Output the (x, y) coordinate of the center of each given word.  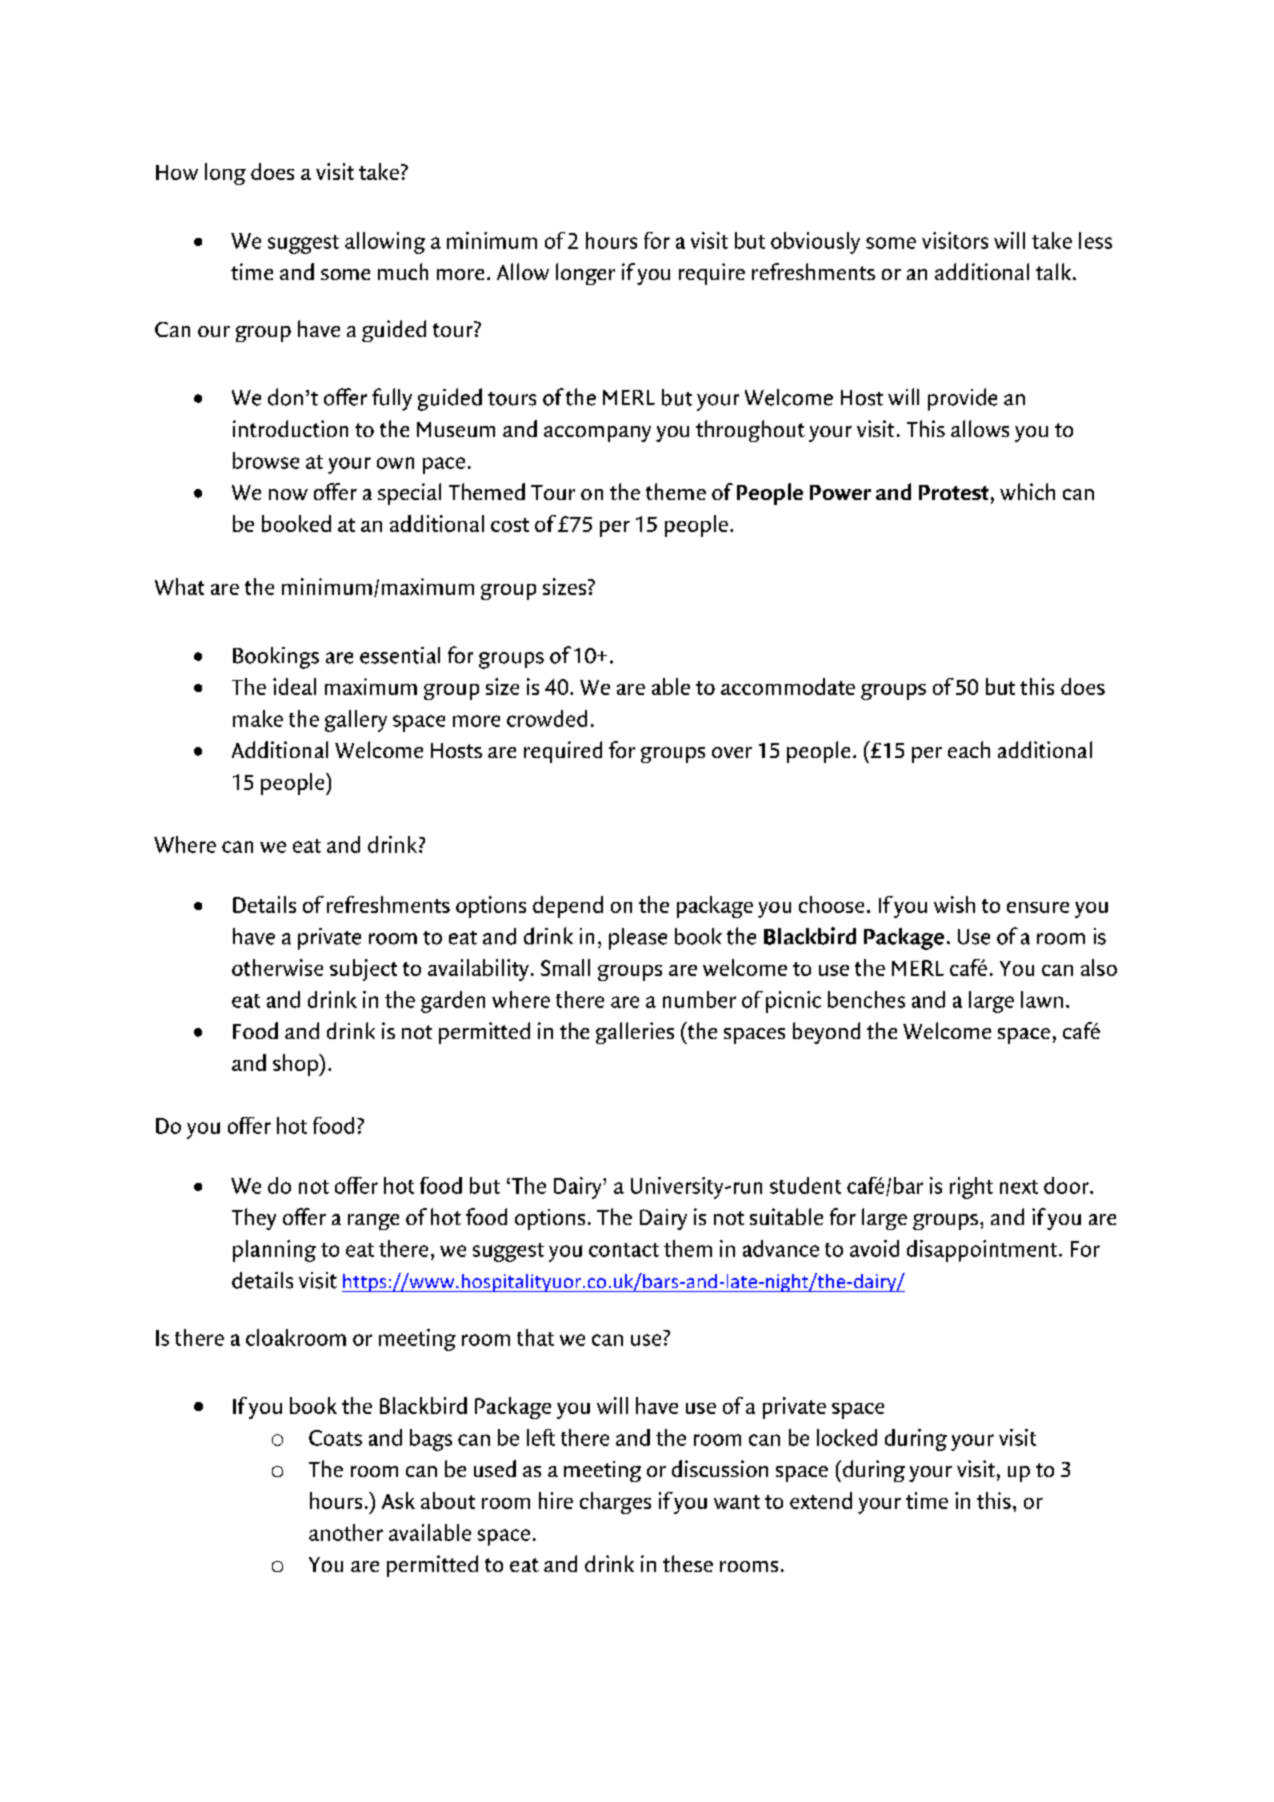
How (177, 172)
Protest (954, 492)
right (971, 1188)
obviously (815, 243)
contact (624, 1250)
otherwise (277, 967)
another (346, 1532)
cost (510, 525)
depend (568, 907)
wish (954, 904)
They (254, 1219)
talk (1053, 271)
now (288, 494)
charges (615, 1503)
